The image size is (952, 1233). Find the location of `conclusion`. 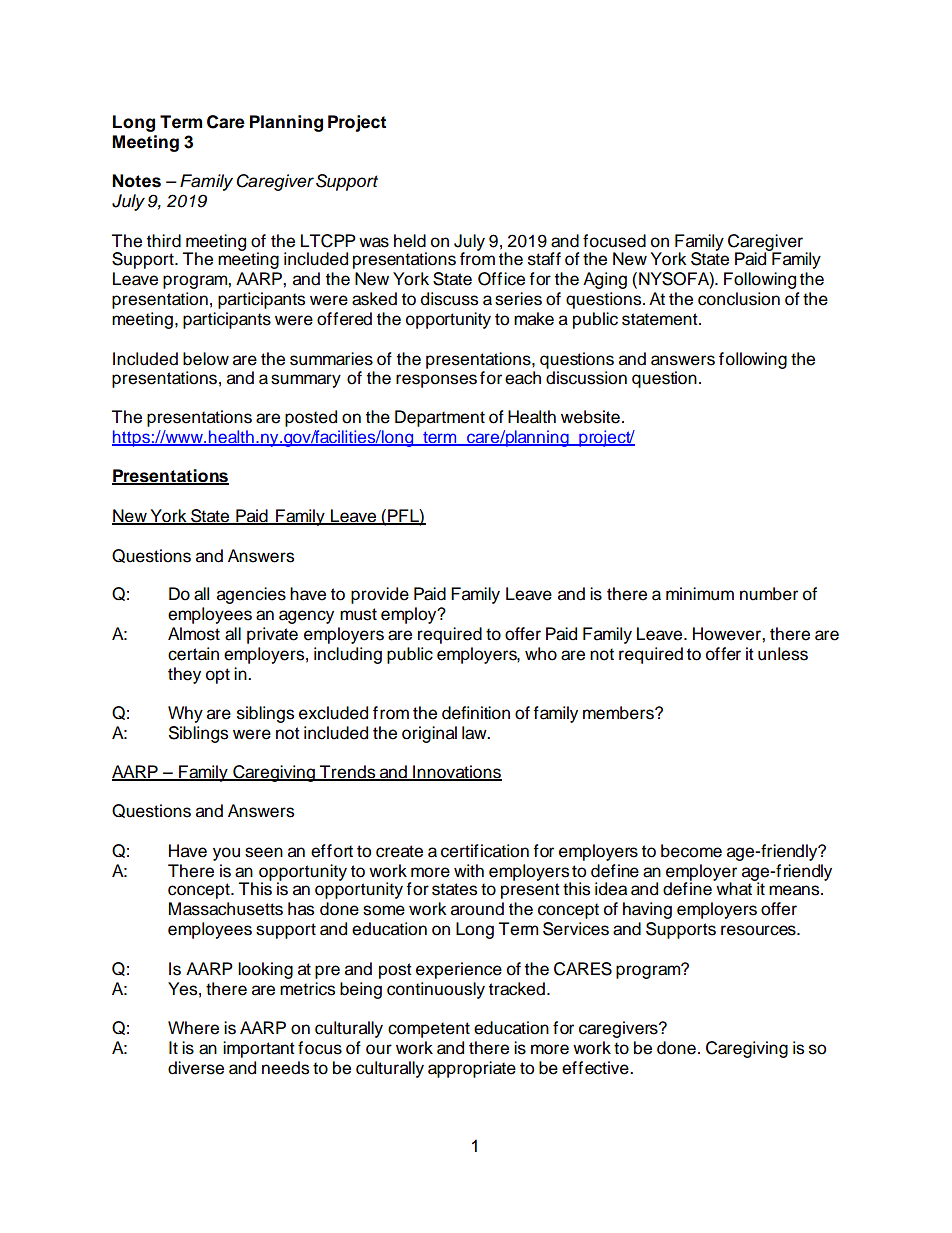

conclusion is located at coordinates (739, 299).
